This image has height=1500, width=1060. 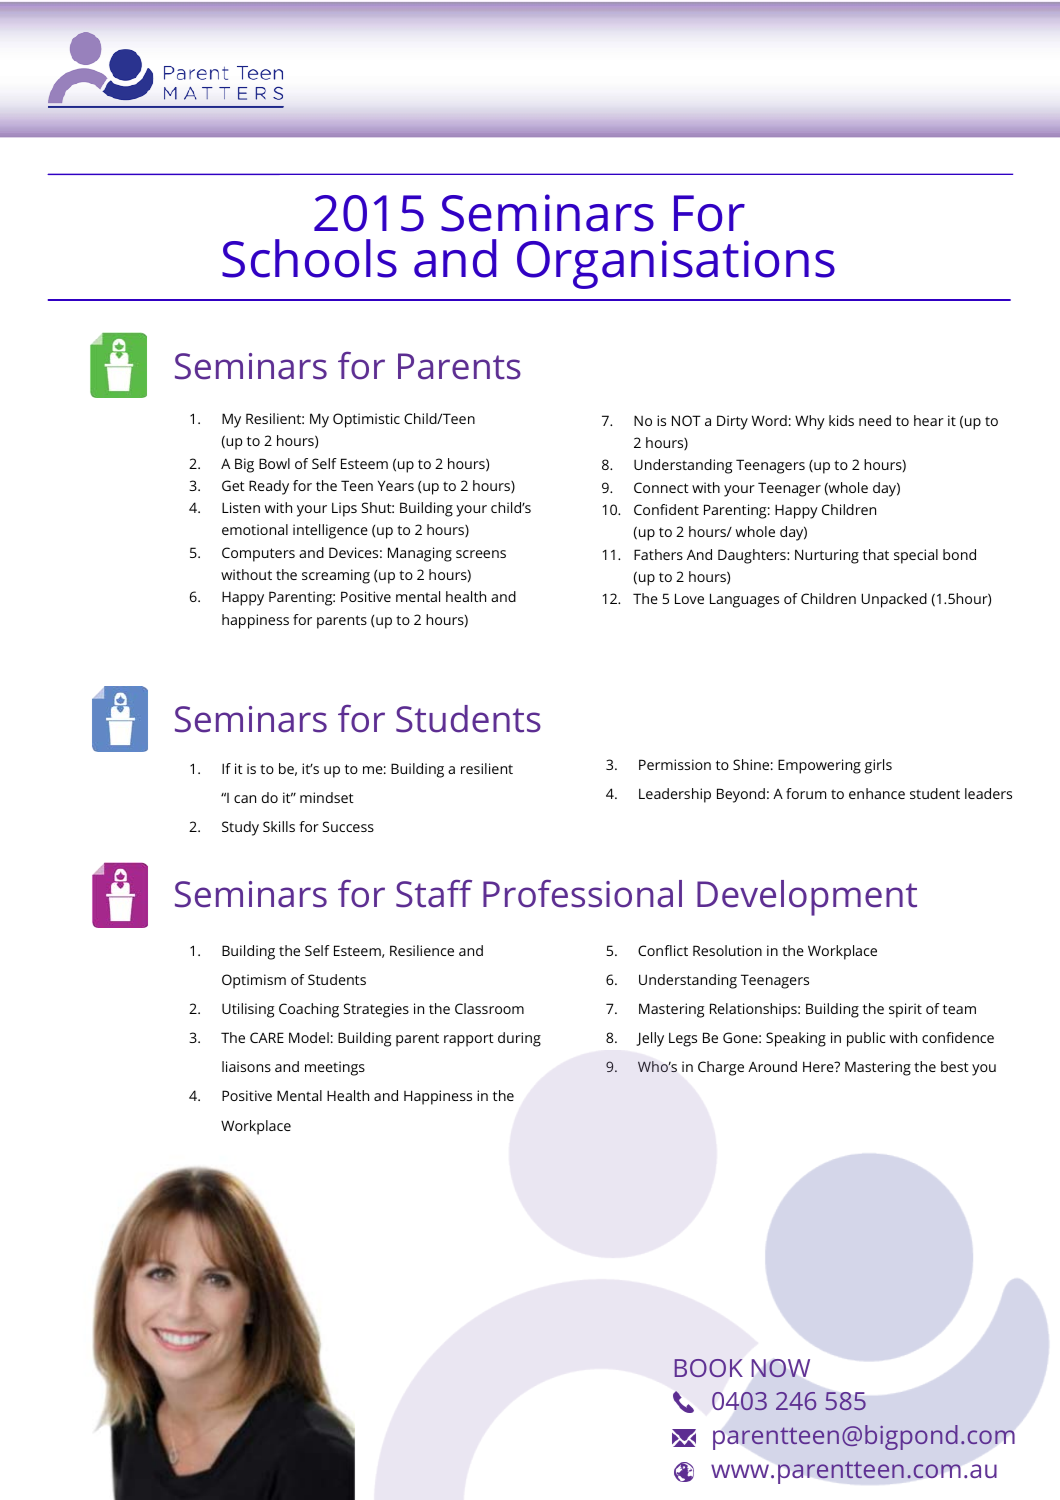 I want to click on Organisations, so click(x=676, y=264).
